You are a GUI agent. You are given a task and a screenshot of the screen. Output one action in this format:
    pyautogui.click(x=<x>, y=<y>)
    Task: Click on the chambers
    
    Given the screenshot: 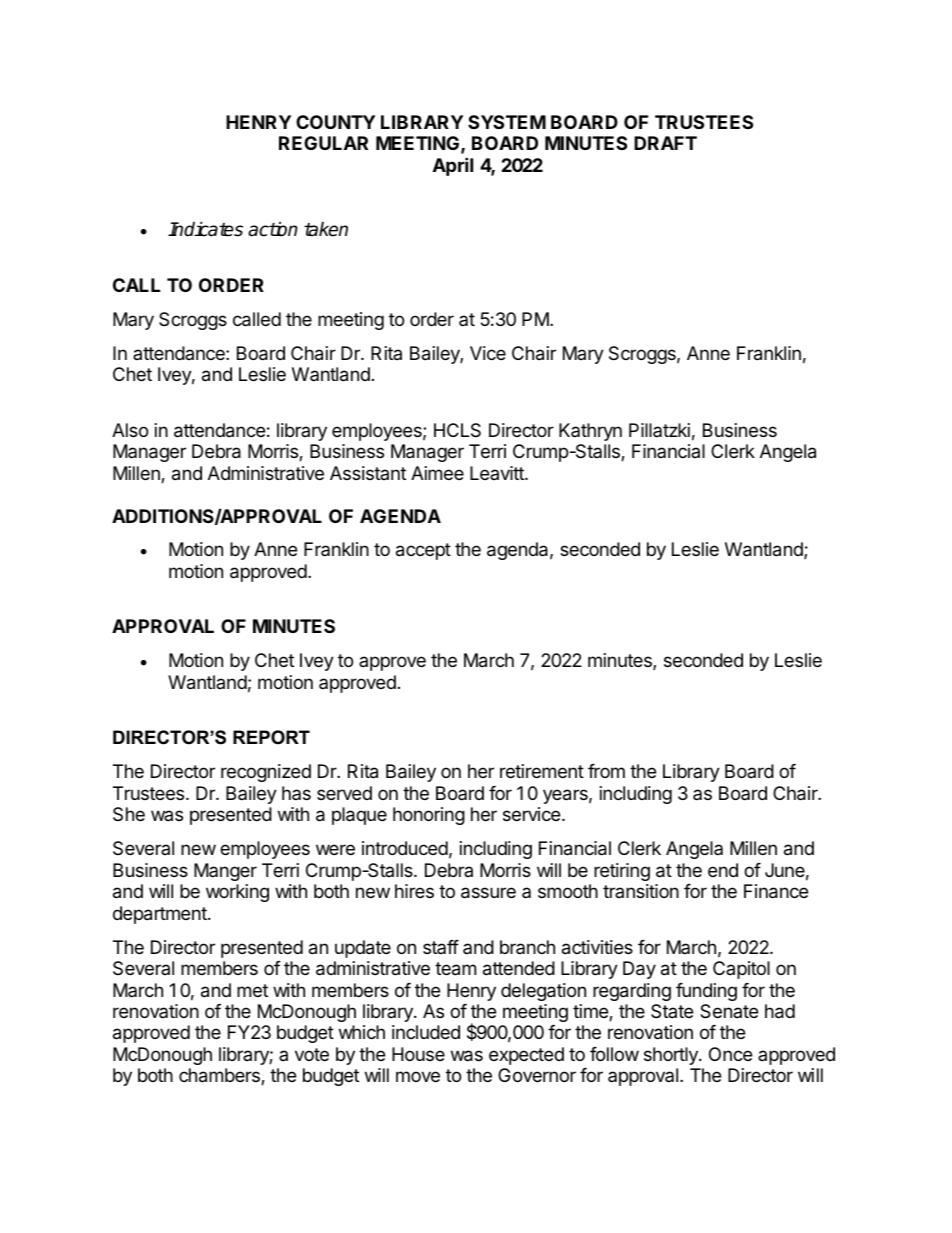 What is the action you would take?
    pyautogui.click(x=220, y=1076)
